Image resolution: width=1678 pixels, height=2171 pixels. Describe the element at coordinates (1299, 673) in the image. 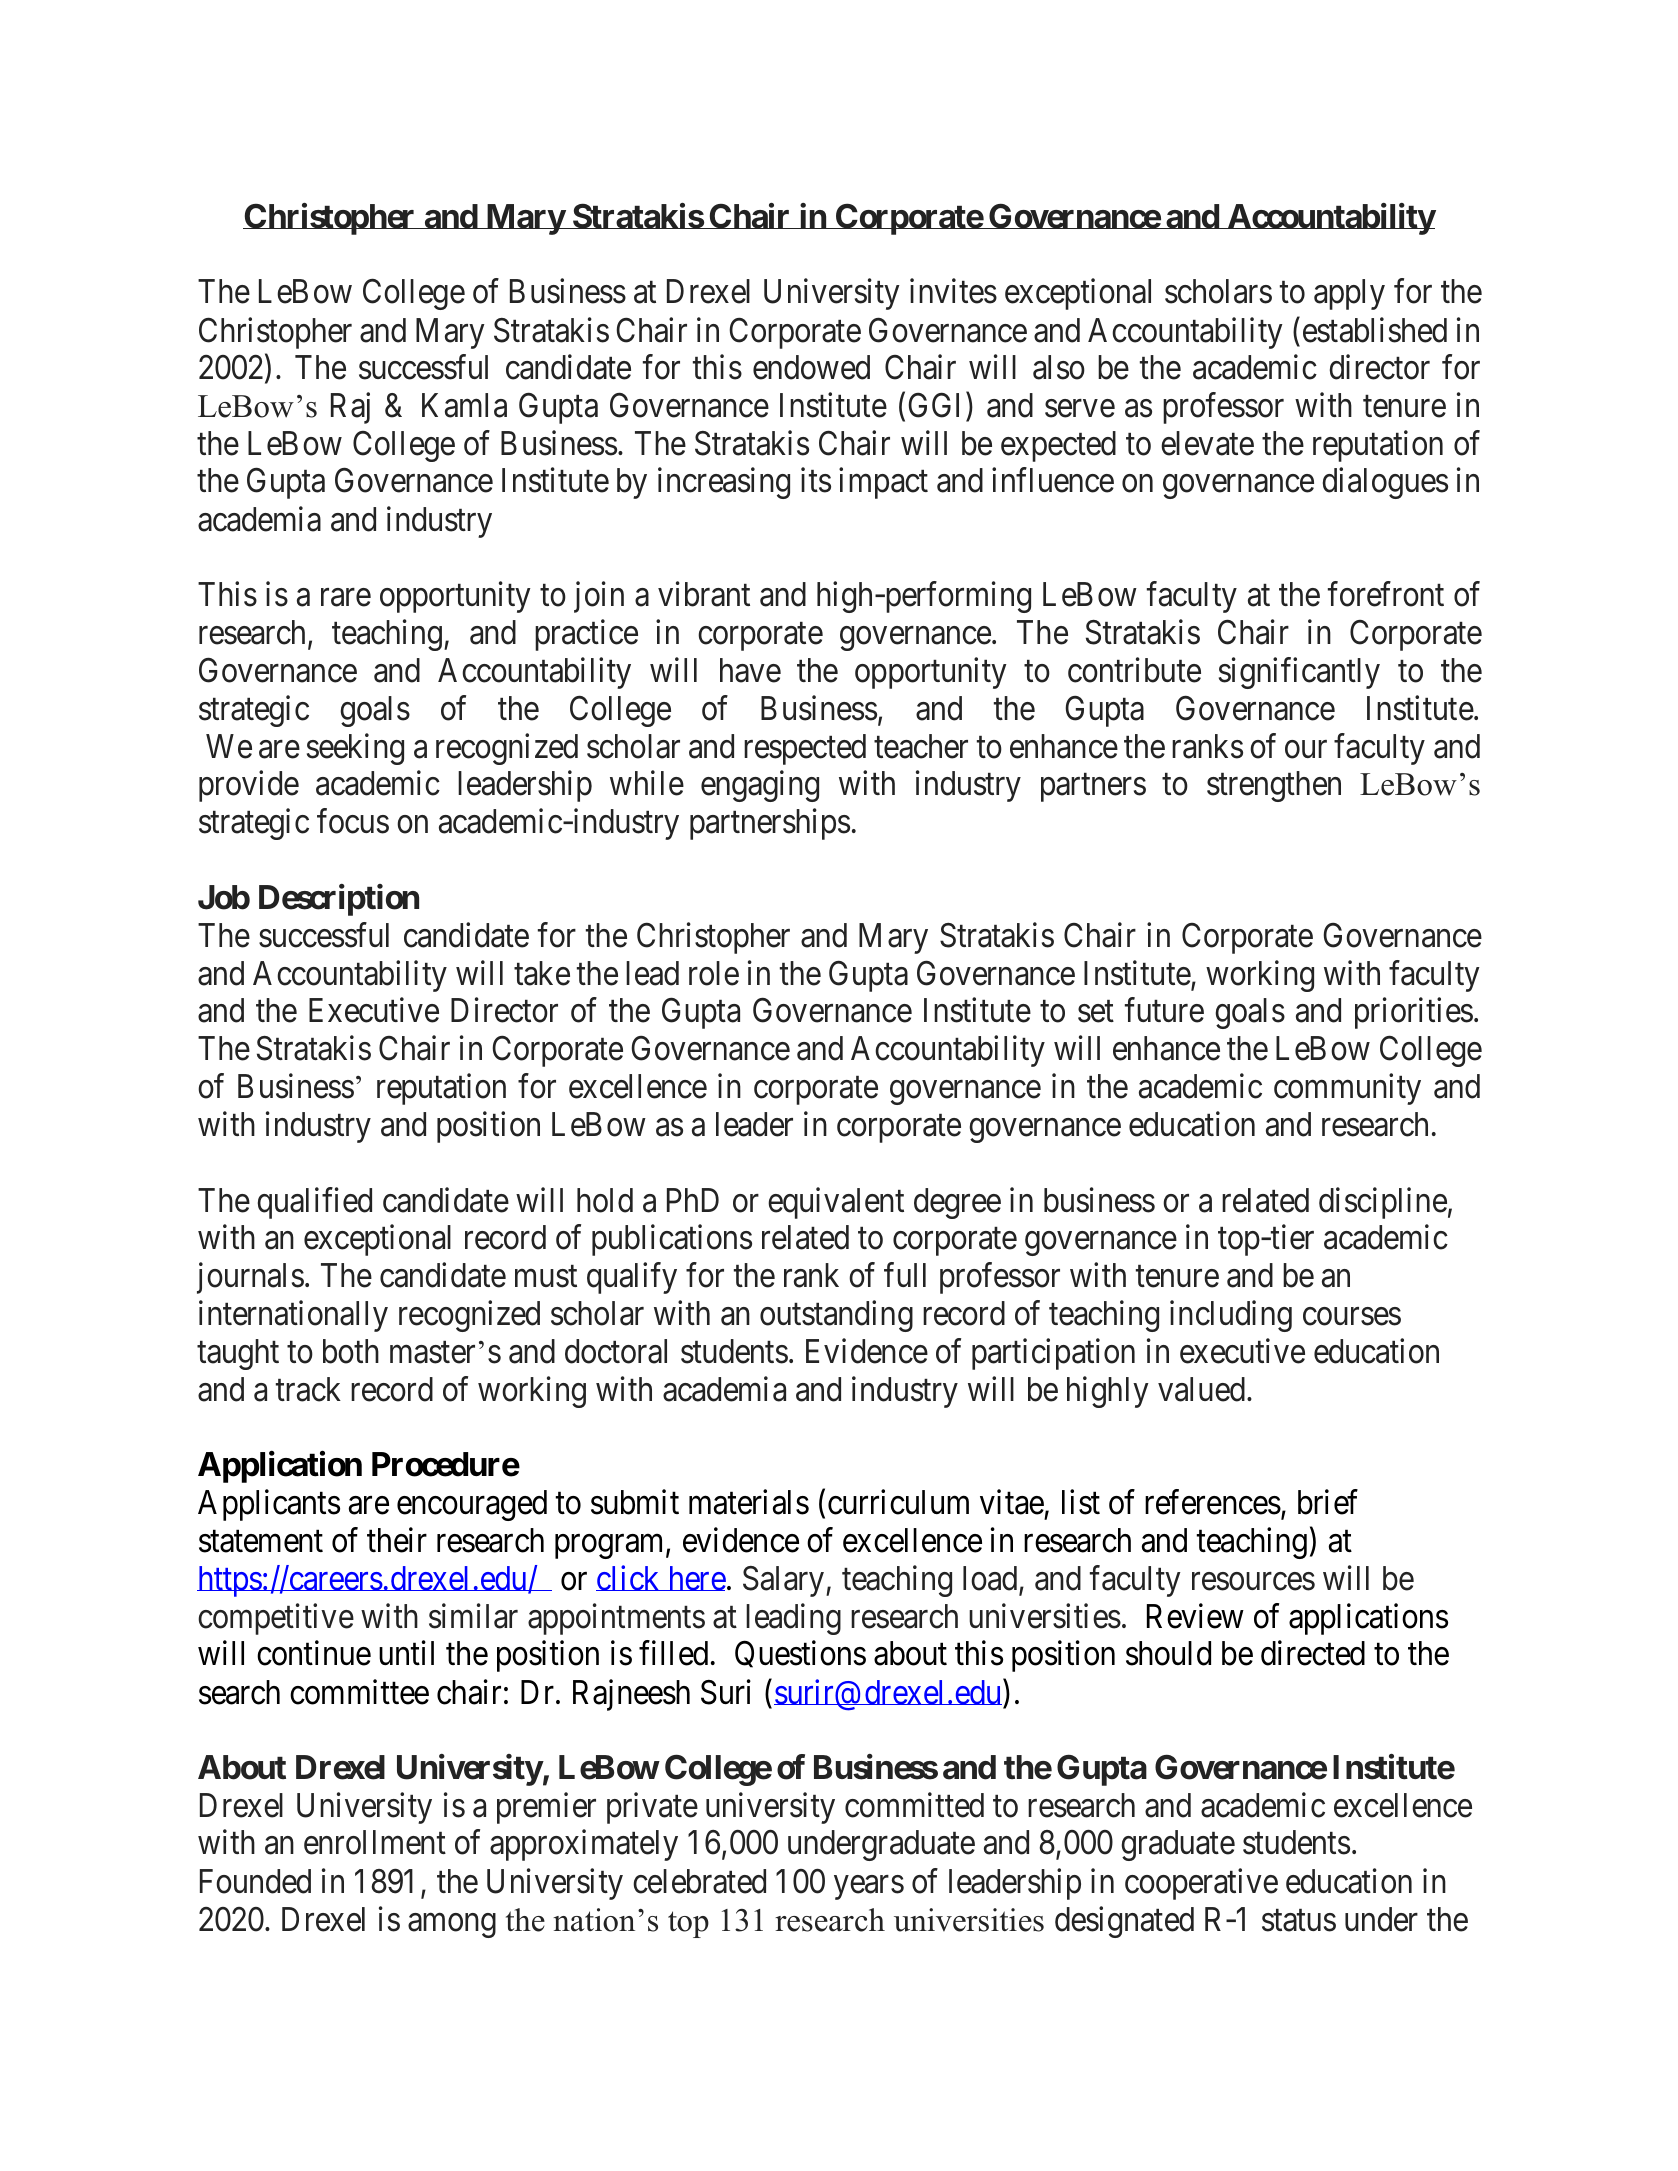

I see `significantly` at that location.
